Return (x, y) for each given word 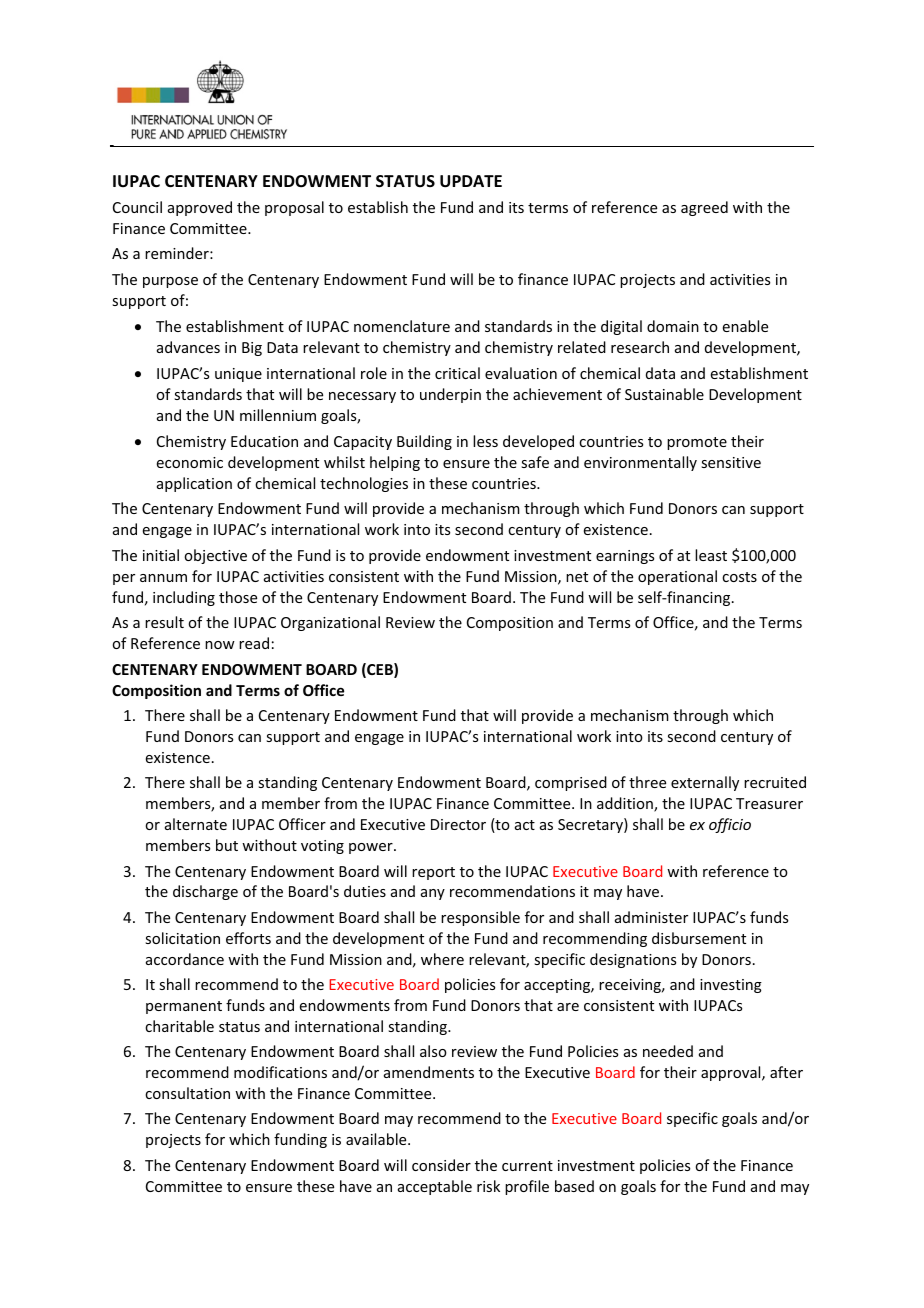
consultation (187, 1093)
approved (200, 208)
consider (441, 1165)
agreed (704, 208)
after (786, 1072)
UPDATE (471, 181)
